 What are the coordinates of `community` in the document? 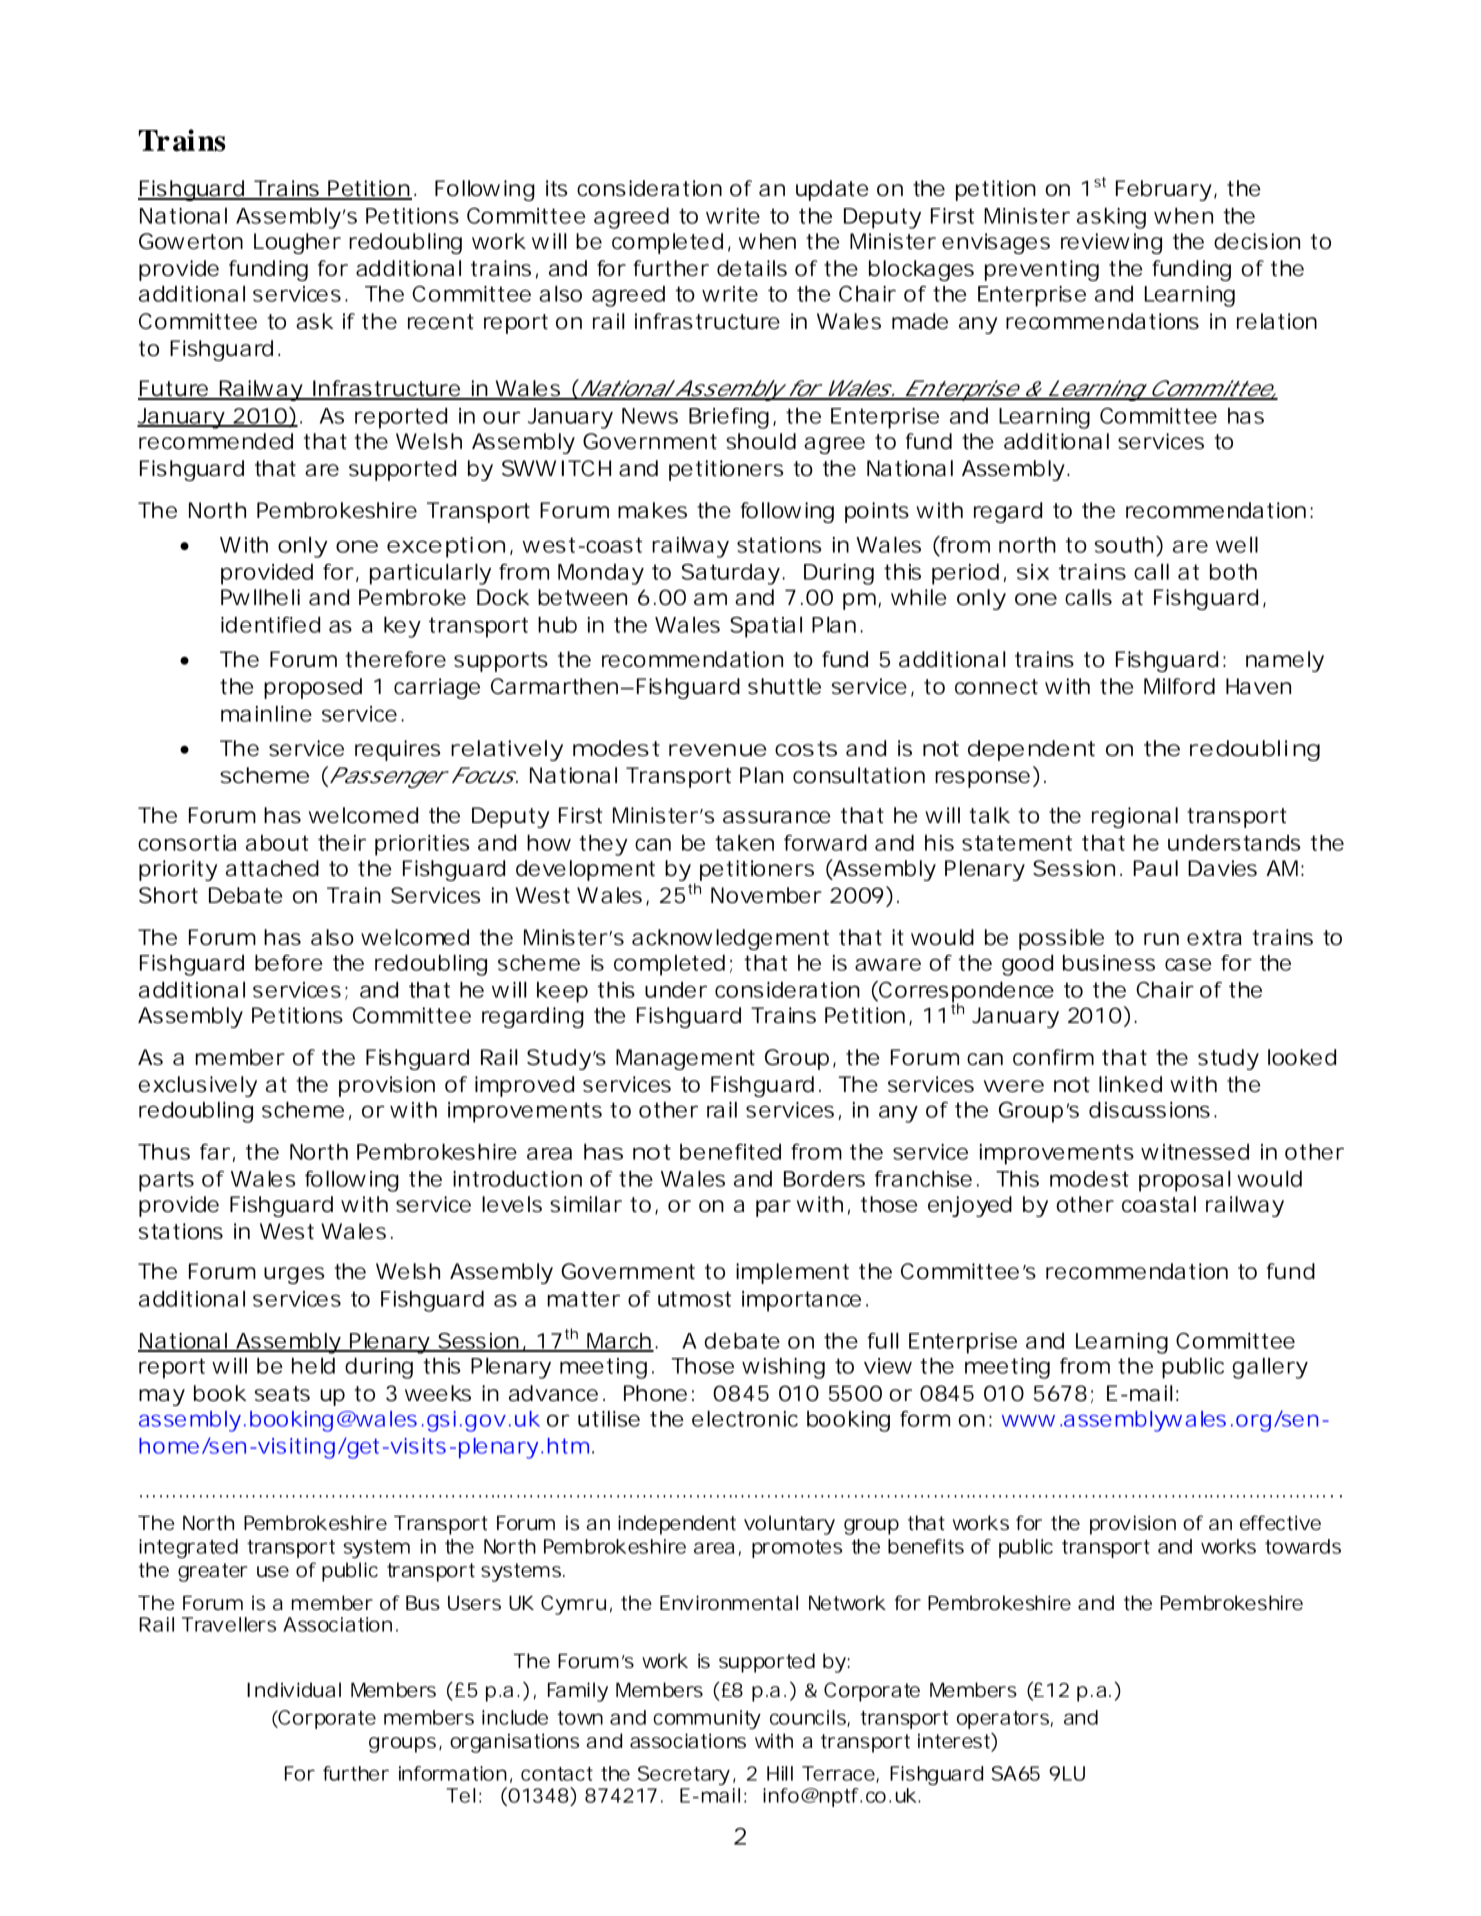 It's located at (707, 1719).
